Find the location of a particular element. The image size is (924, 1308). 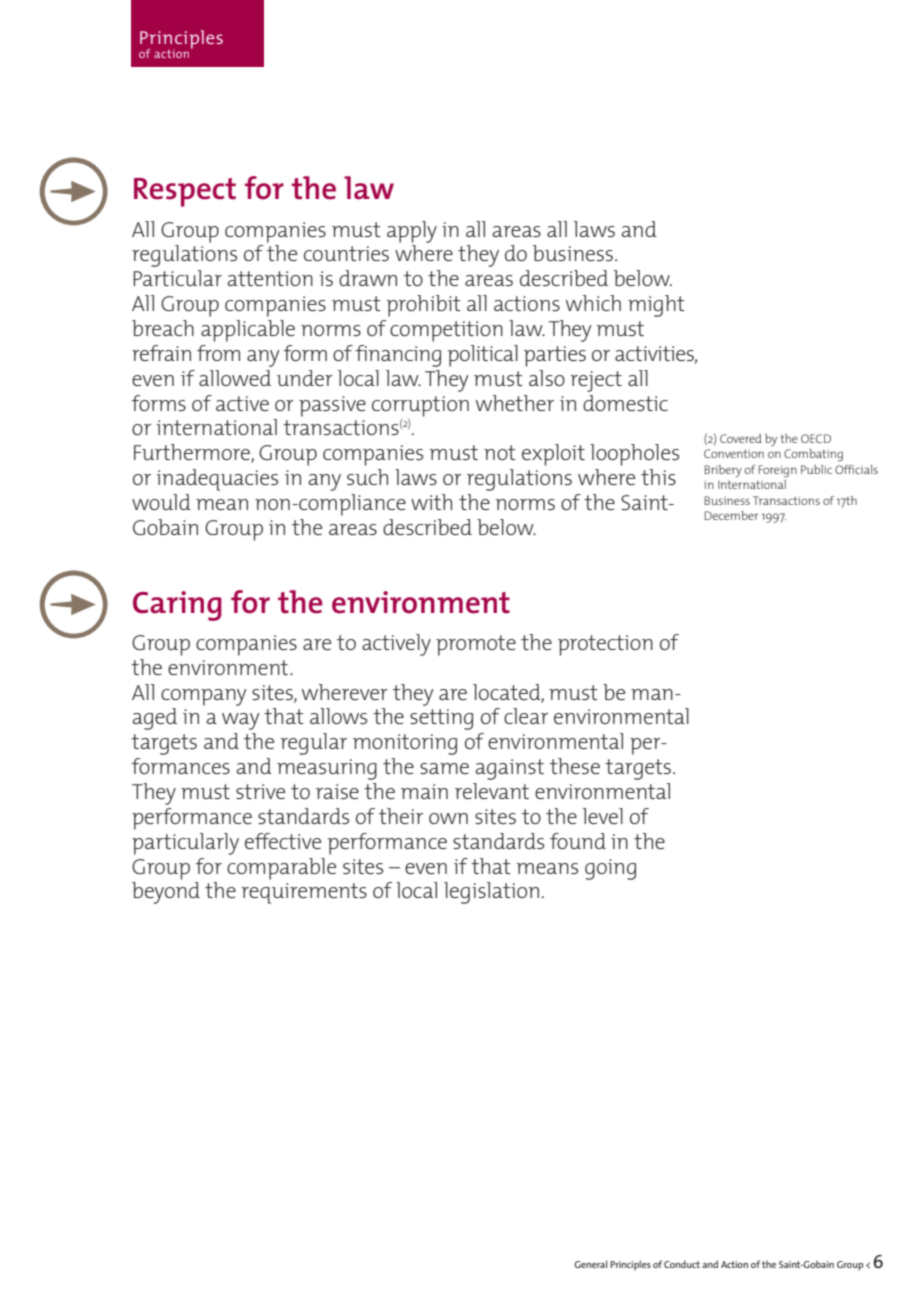

General is located at coordinates (591, 1264).
